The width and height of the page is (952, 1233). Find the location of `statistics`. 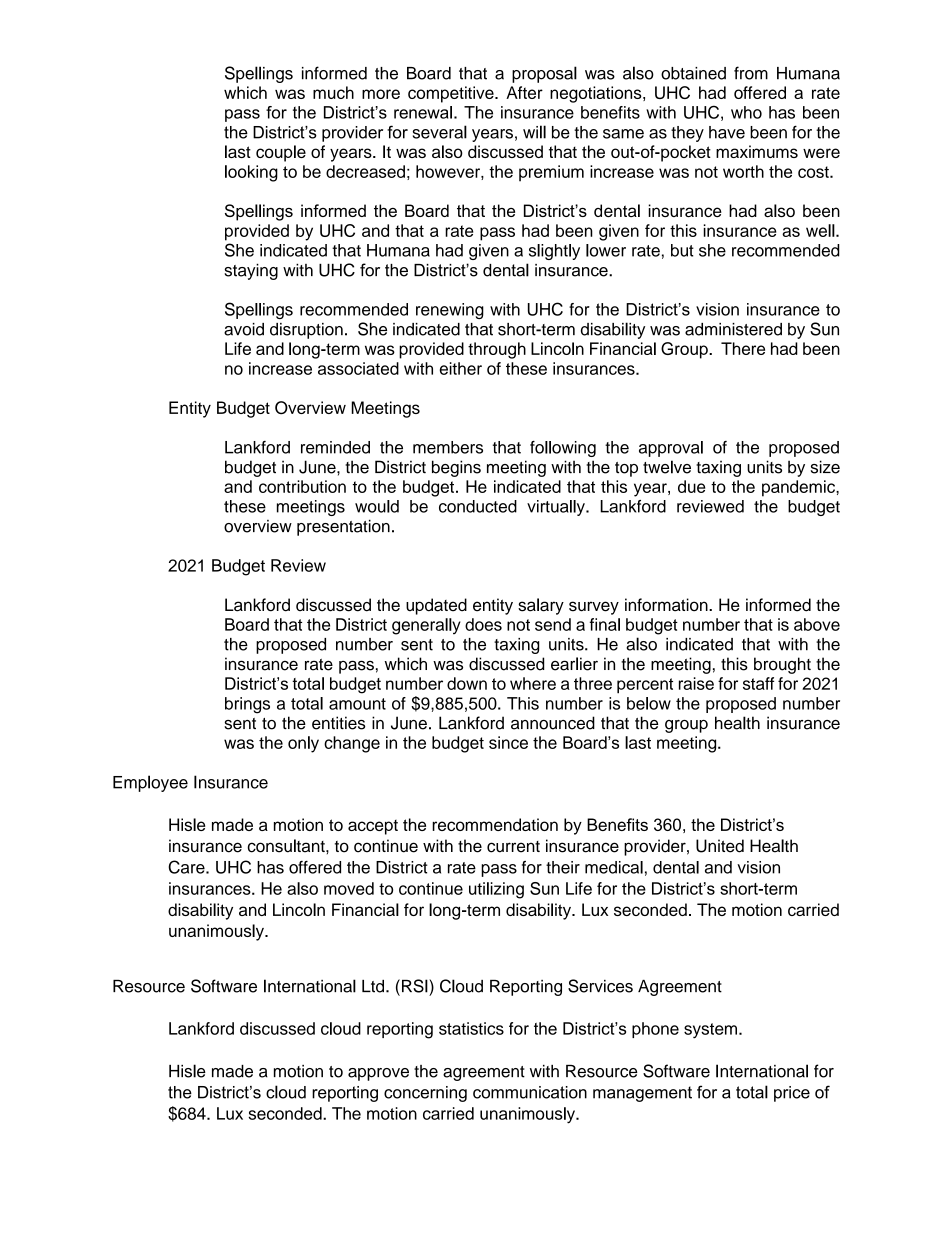

statistics is located at coordinates (471, 1028).
